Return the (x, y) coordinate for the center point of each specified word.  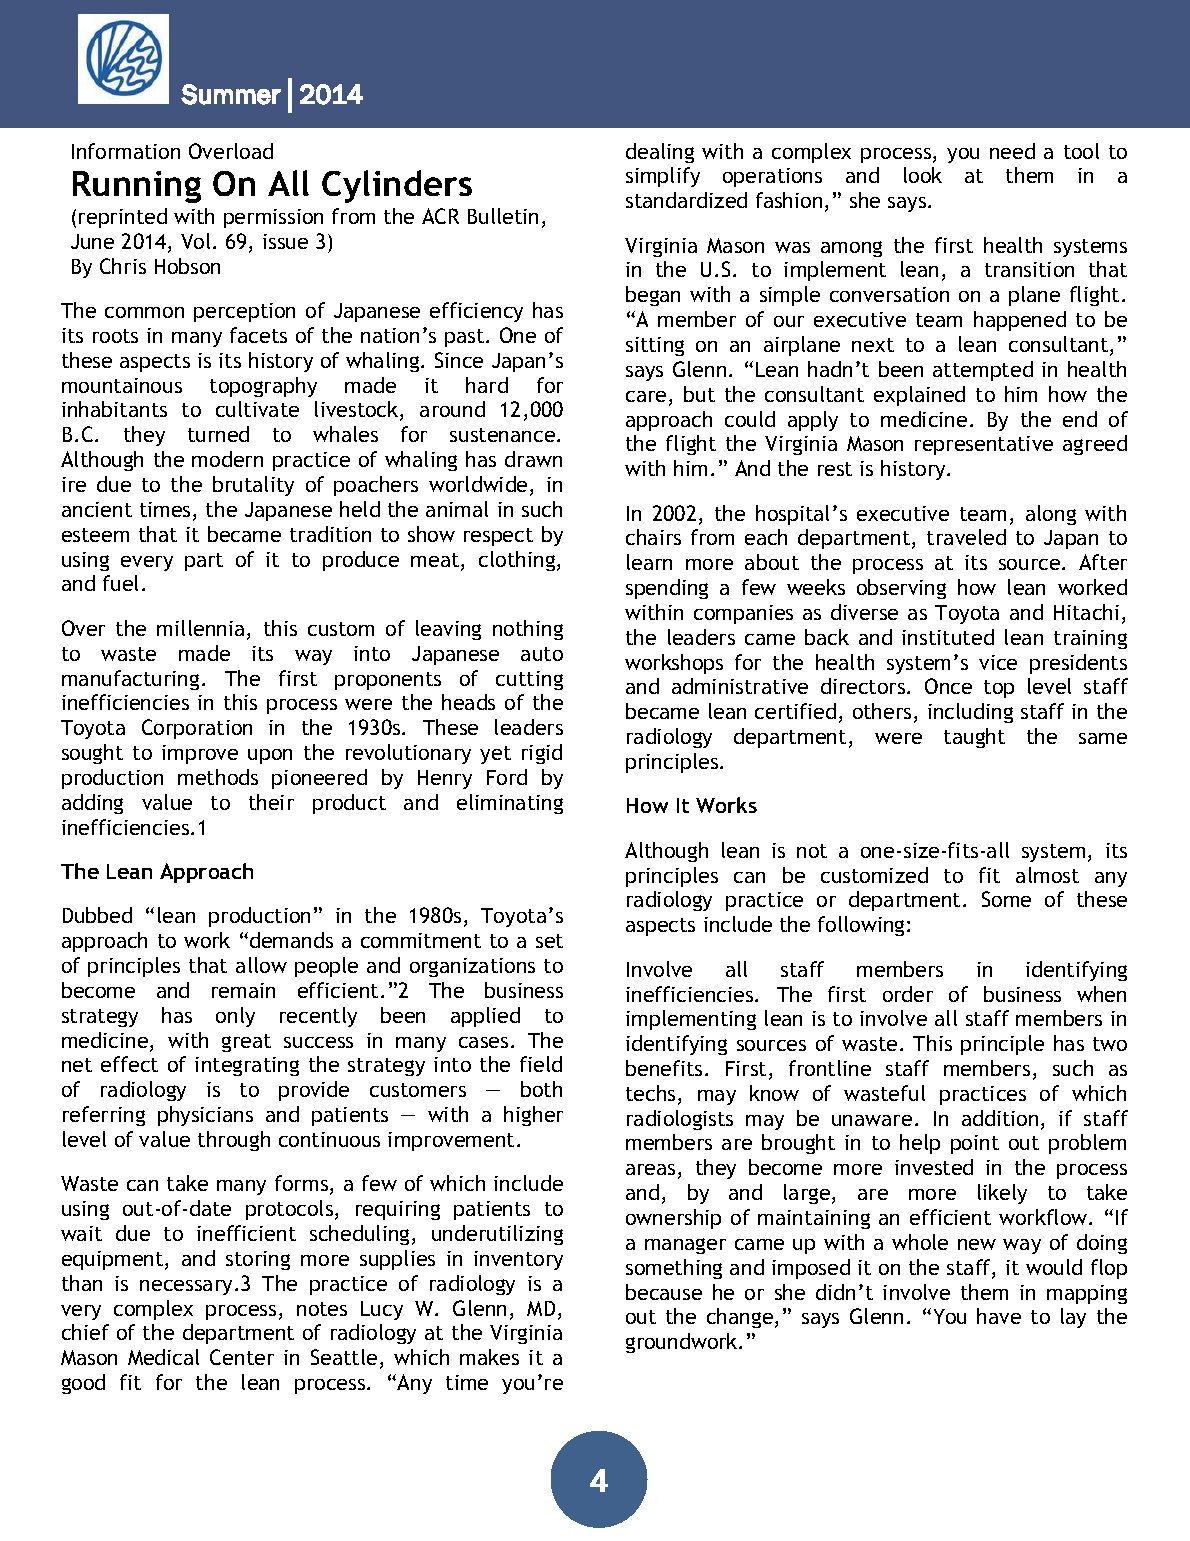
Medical (163, 1357)
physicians (205, 1116)
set (549, 941)
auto (542, 654)
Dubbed (97, 915)
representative (984, 445)
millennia (200, 628)
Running (137, 187)
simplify (663, 177)
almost (1047, 875)
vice (998, 662)
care (646, 396)
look (923, 175)
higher (533, 1116)
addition (1000, 1118)
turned (218, 434)
